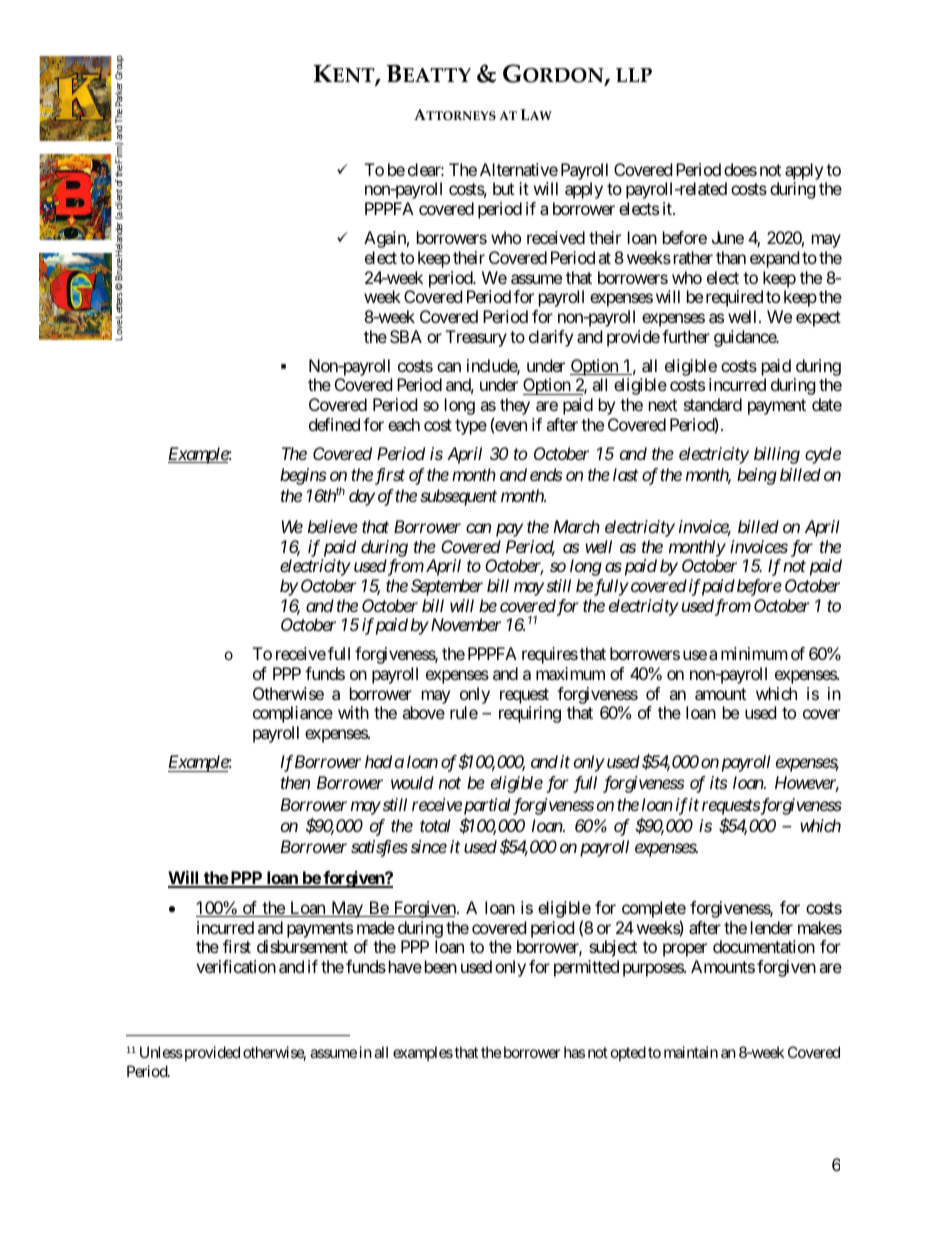 Image resolution: width=952 pixels, height=1233 pixels. Describe the element at coordinates (757, 476) in the page. I see `being` at that location.
